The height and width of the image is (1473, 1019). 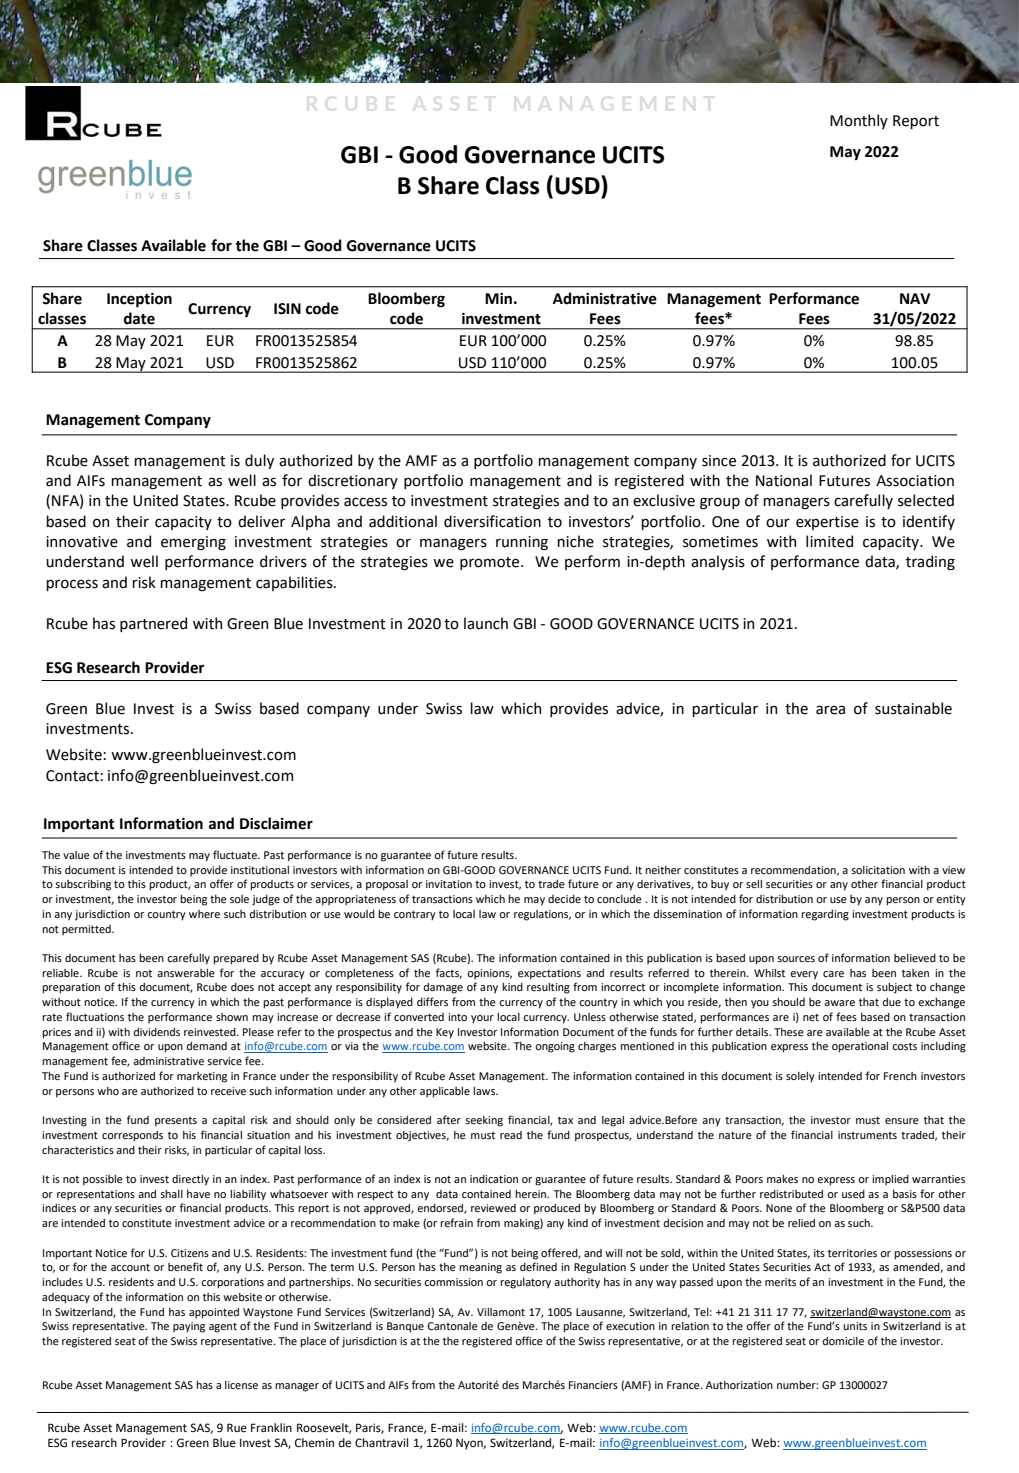 I want to click on read, so click(x=511, y=1135).
